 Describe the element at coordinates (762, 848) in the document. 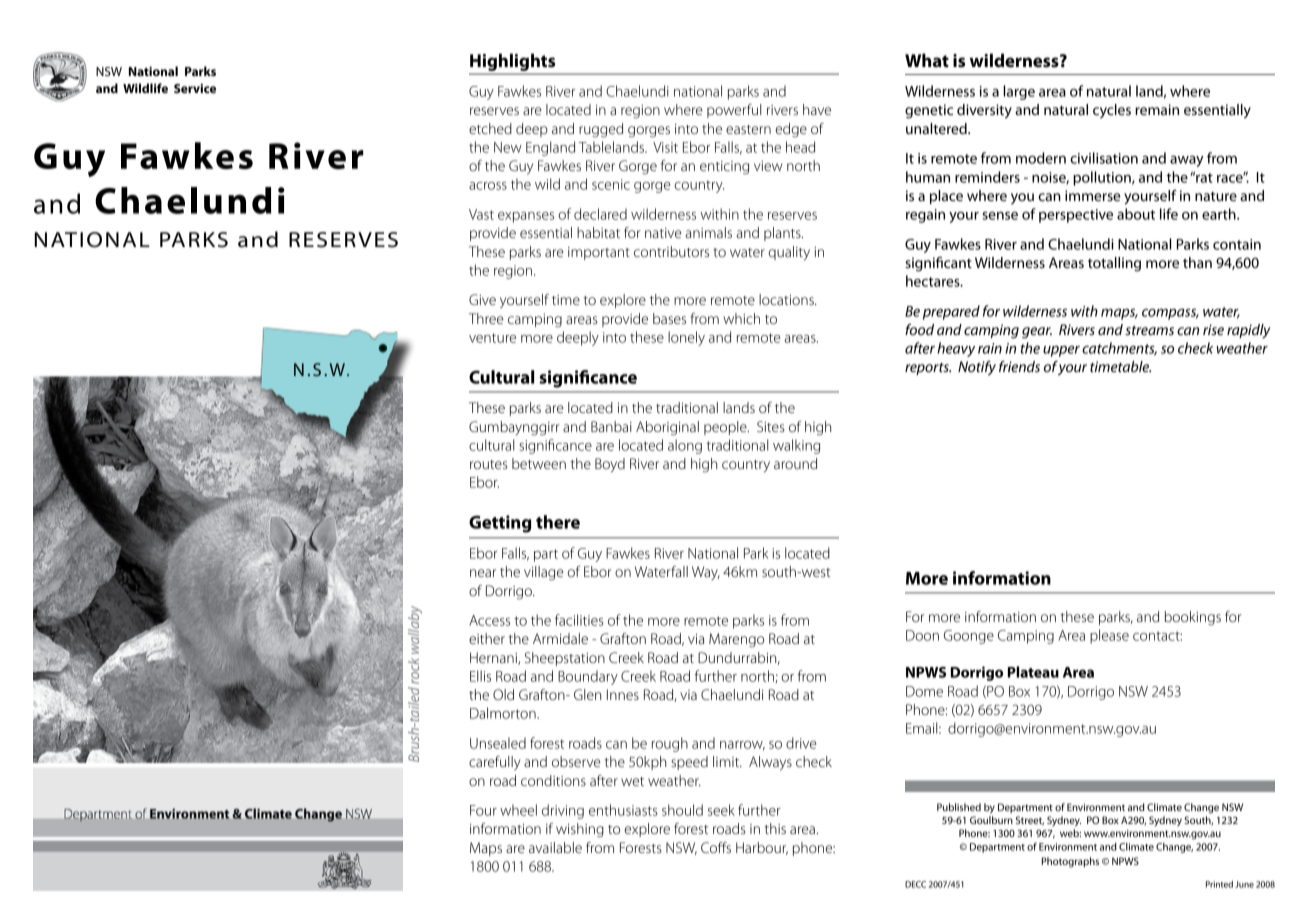

I see `Harbour` at that location.
